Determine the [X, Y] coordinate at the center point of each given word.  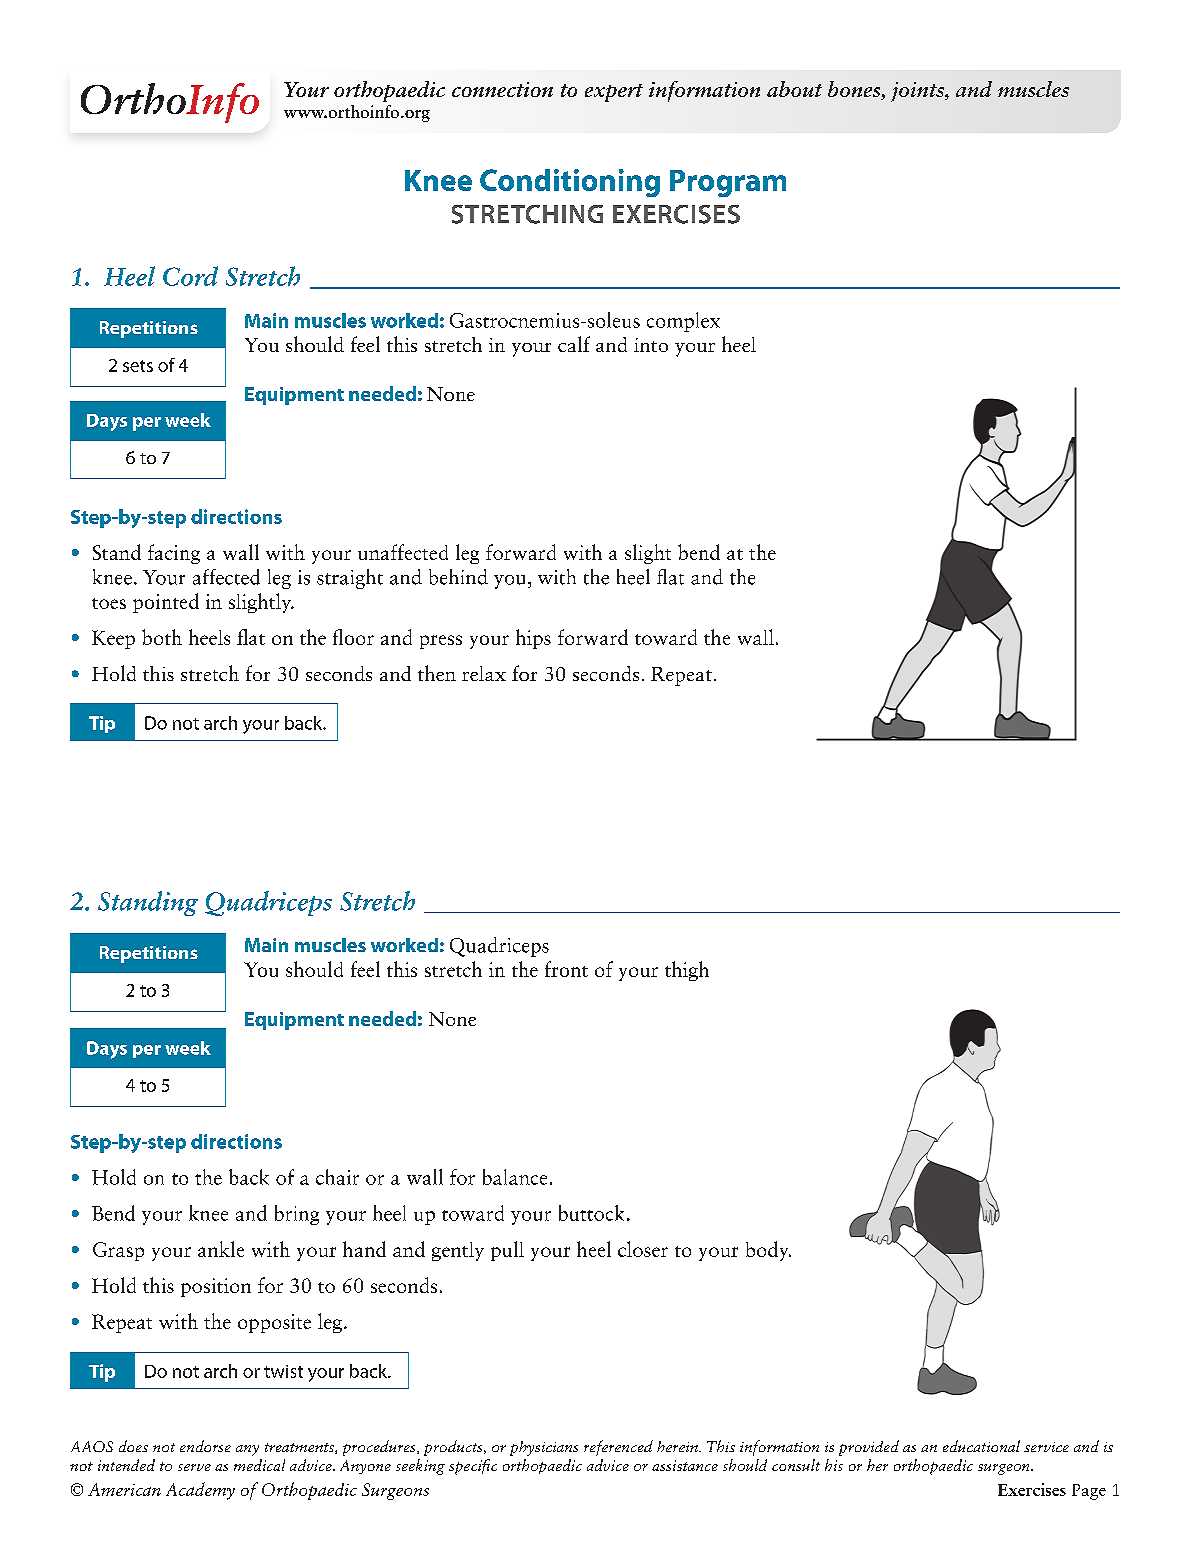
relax [484, 673]
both [162, 637]
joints [918, 92]
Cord [190, 276]
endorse [205, 1446]
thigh [687, 971]
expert [614, 93]
